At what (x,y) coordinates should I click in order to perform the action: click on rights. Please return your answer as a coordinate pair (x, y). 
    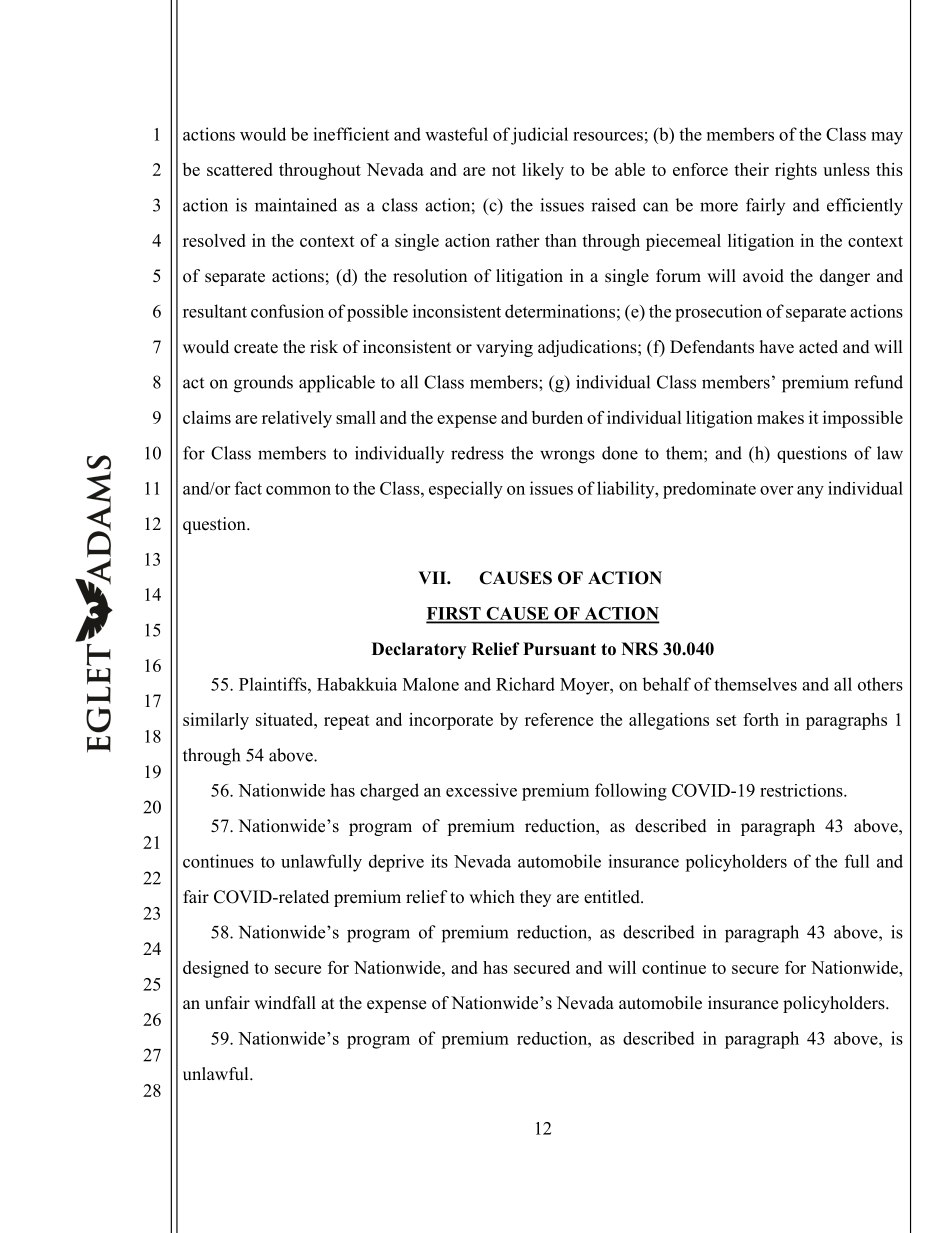
    Looking at the image, I should click on (796, 171).
